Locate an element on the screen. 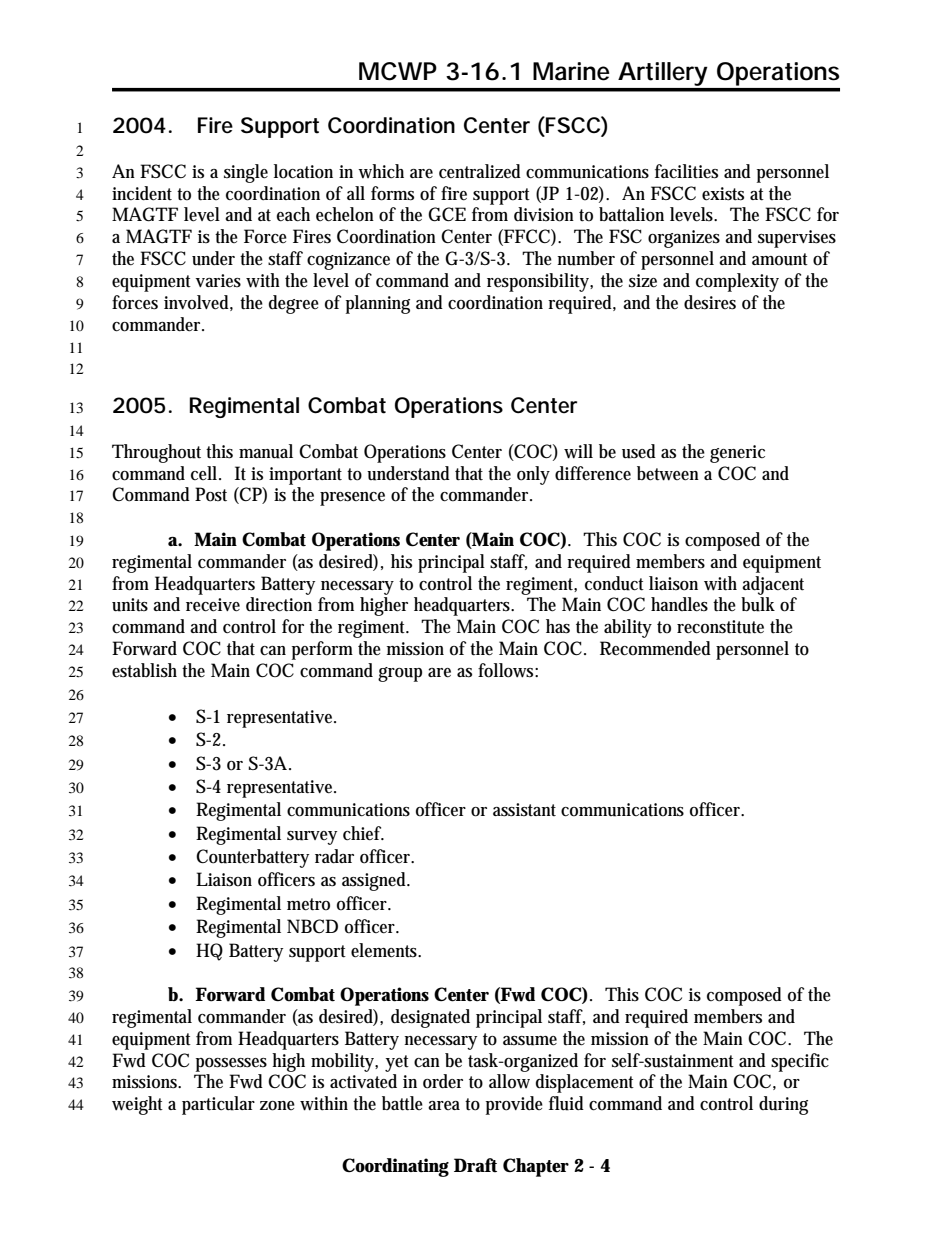 The height and width of the screenshot is (1233, 952). assigned is located at coordinates (375, 881).
